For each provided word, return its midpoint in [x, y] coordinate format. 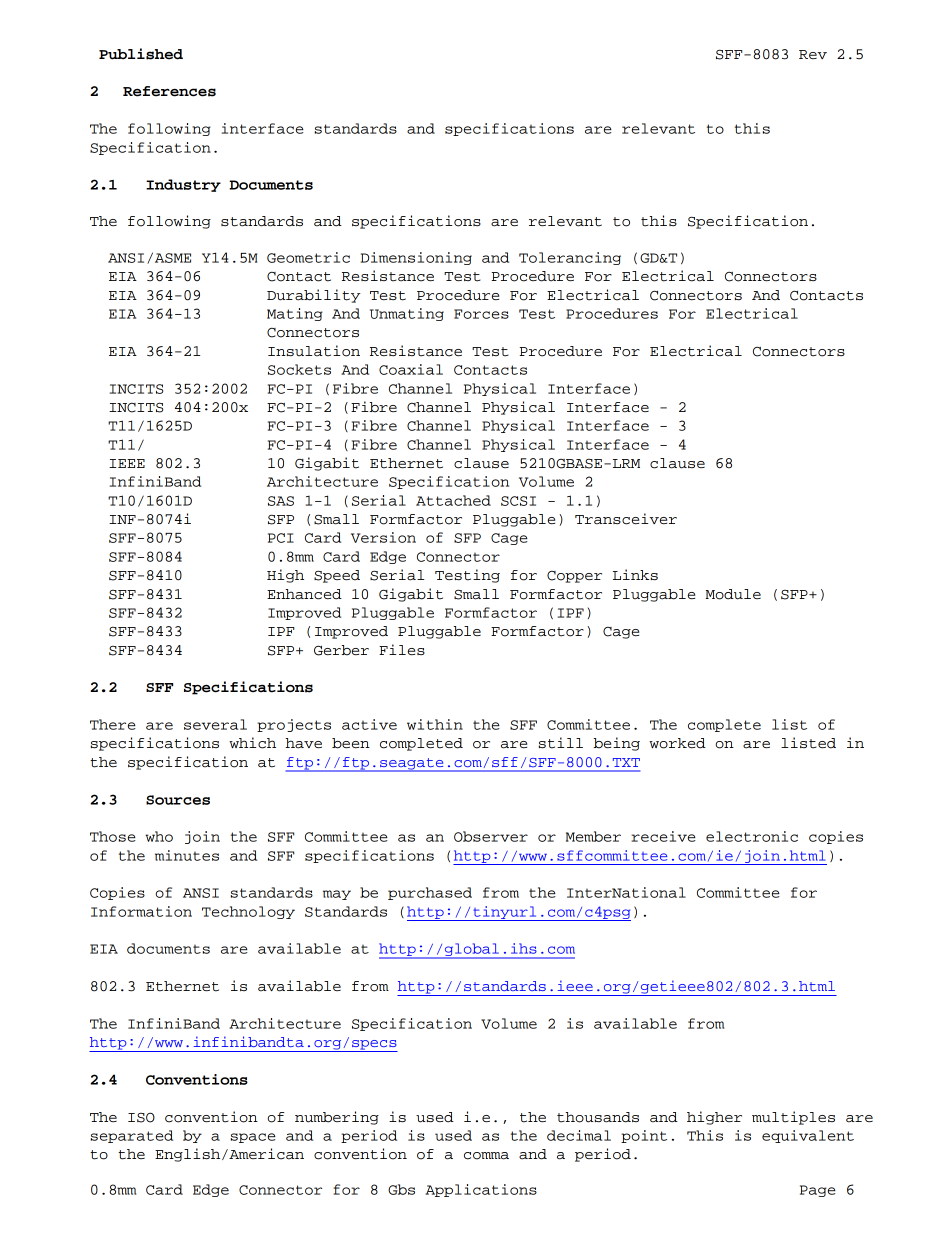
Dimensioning [416, 258]
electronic [752, 836]
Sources [178, 800]
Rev [813, 54]
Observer [491, 836]
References [169, 91]
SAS [281, 501]
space [253, 1138]
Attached [453, 500]
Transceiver [626, 519]
